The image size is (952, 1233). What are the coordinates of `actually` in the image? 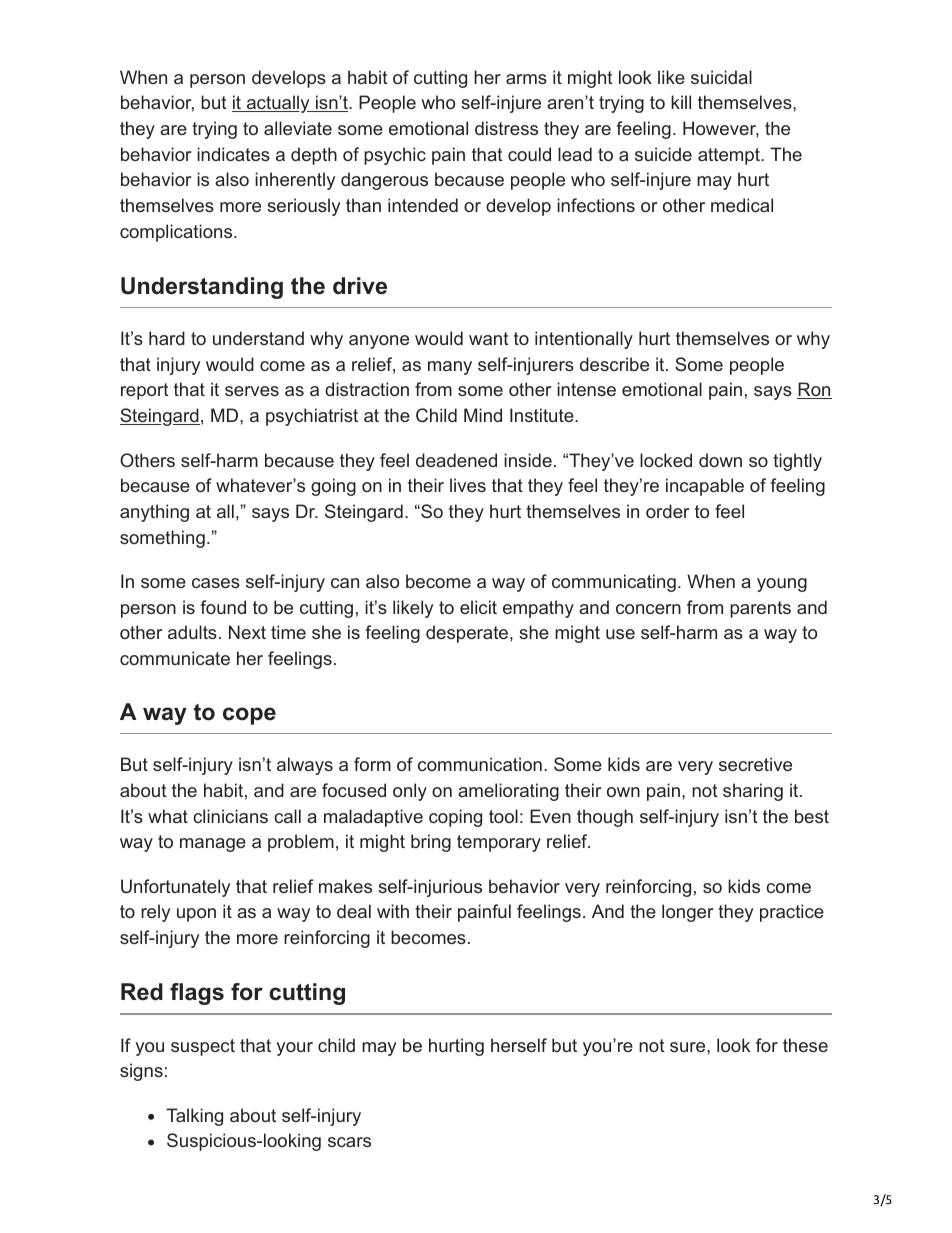 It's located at (278, 104).
